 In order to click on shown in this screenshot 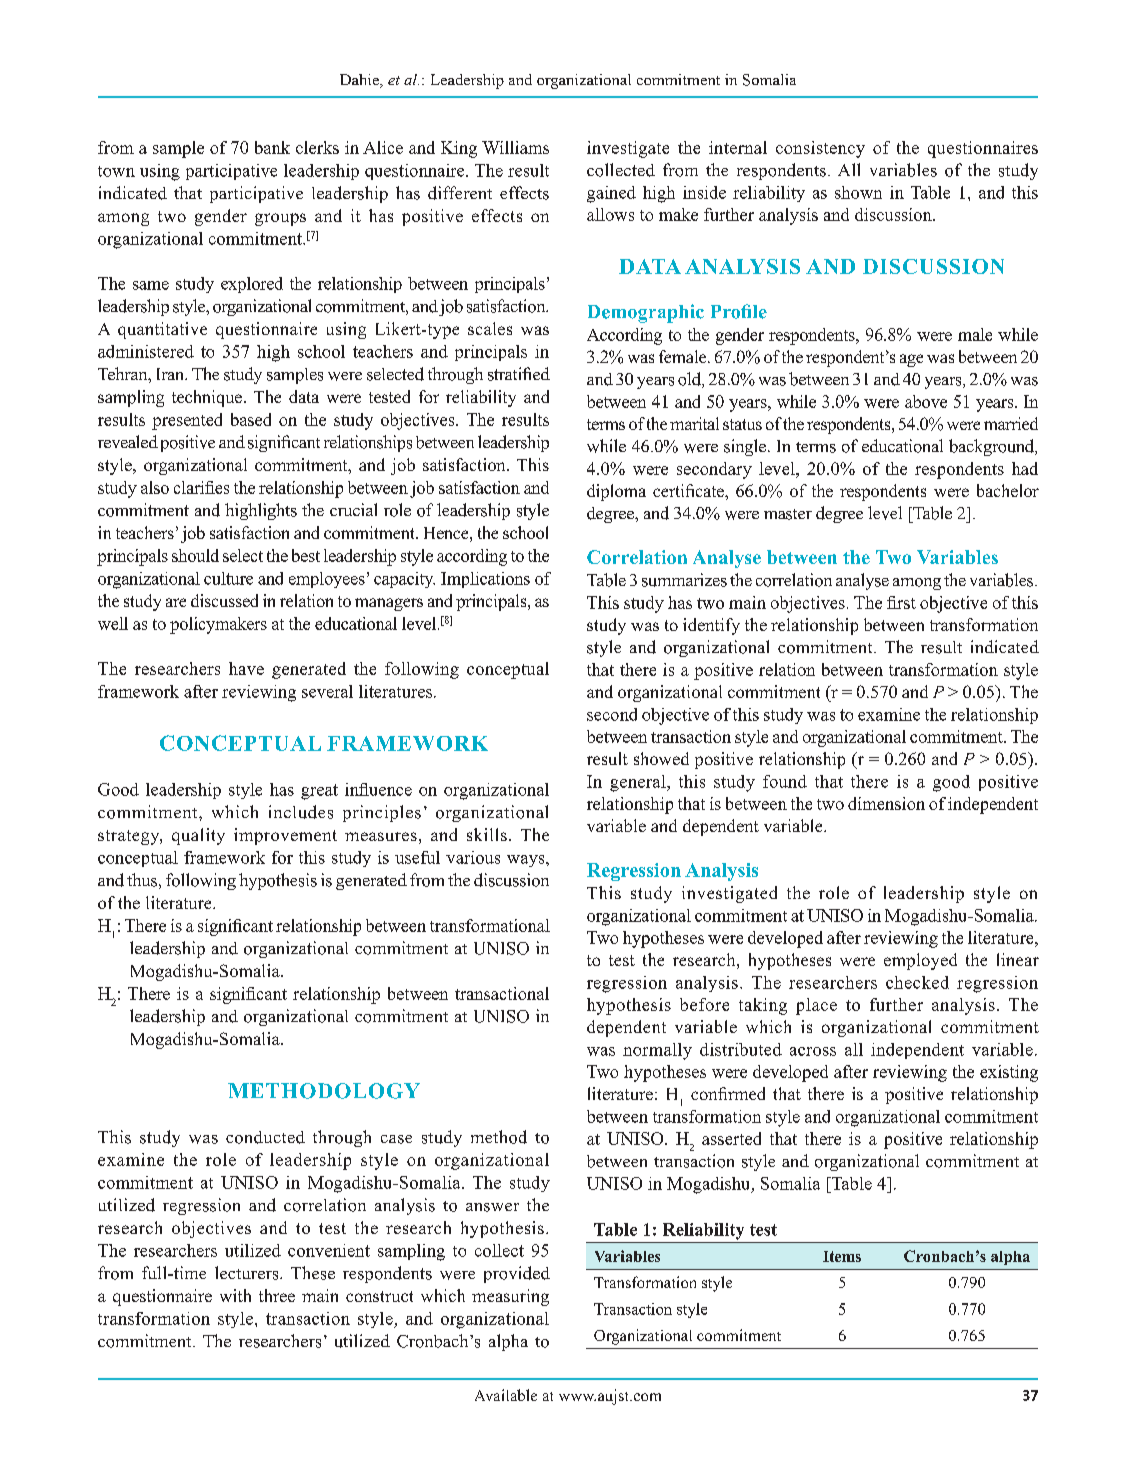, I will do `click(858, 192)`.
